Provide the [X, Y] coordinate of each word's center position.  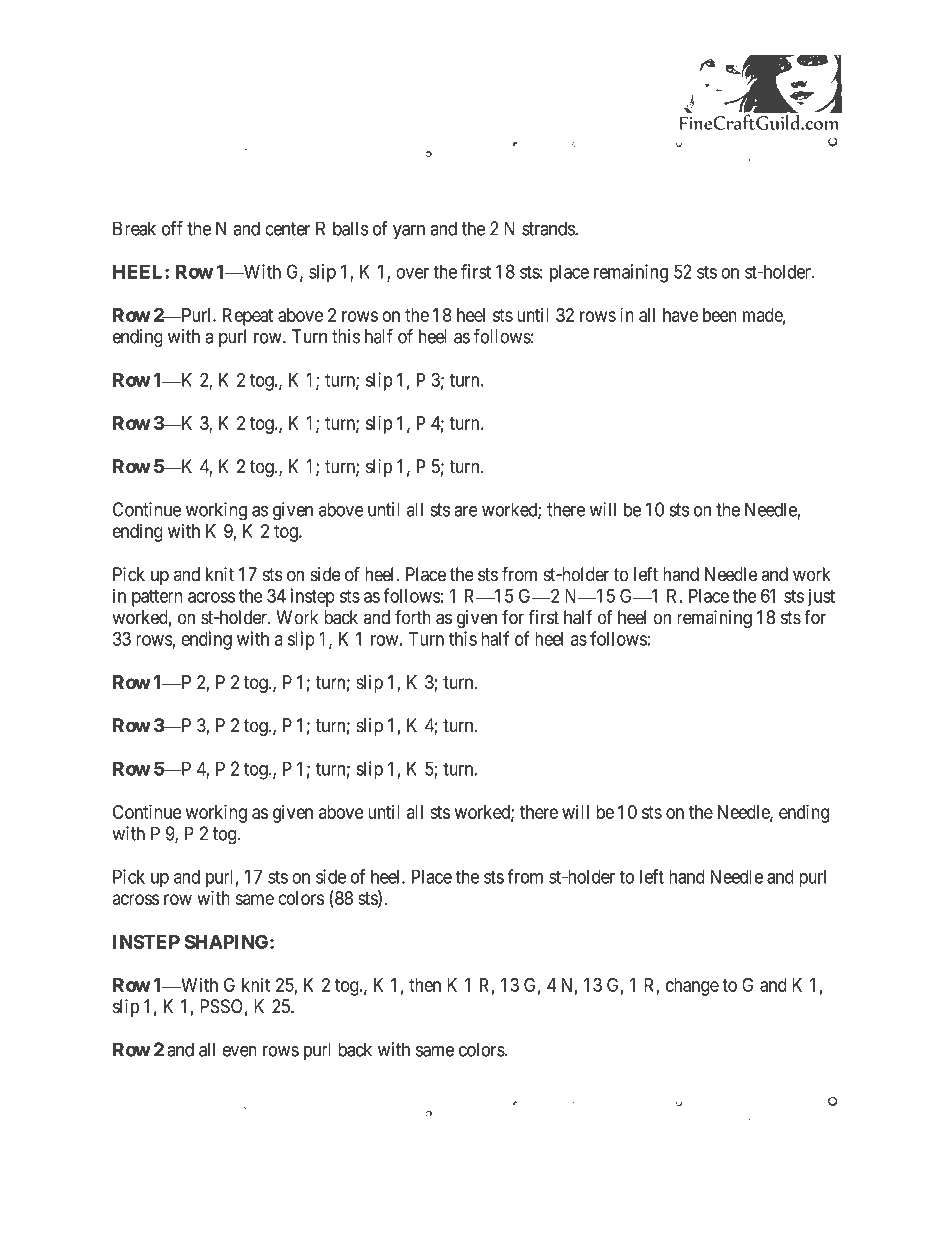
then [425, 985]
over [412, 273]
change [692, 987]
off [172, 228]
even [239, 1051]
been [720, 315]
